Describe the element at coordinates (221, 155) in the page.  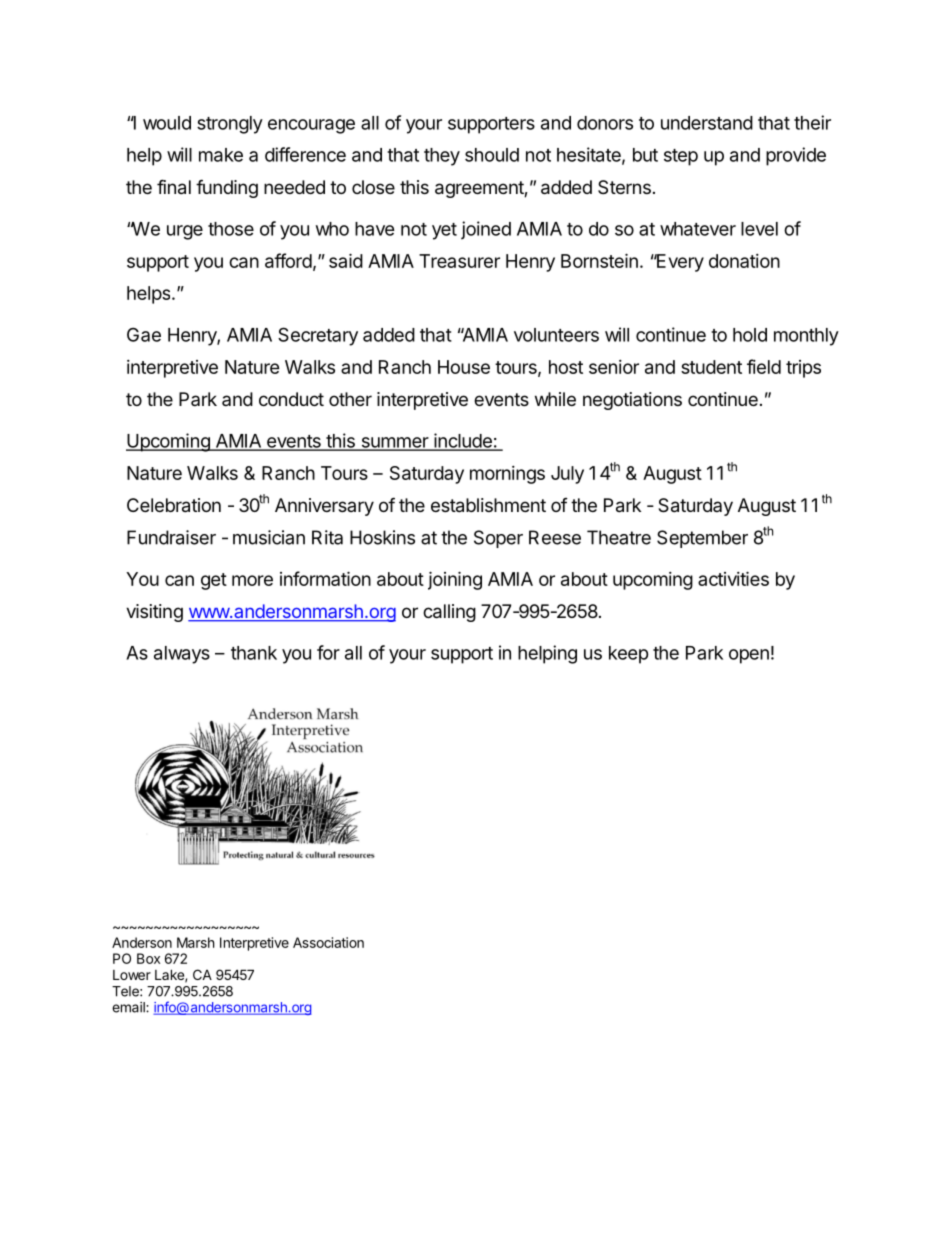
I see `make` at that location.
